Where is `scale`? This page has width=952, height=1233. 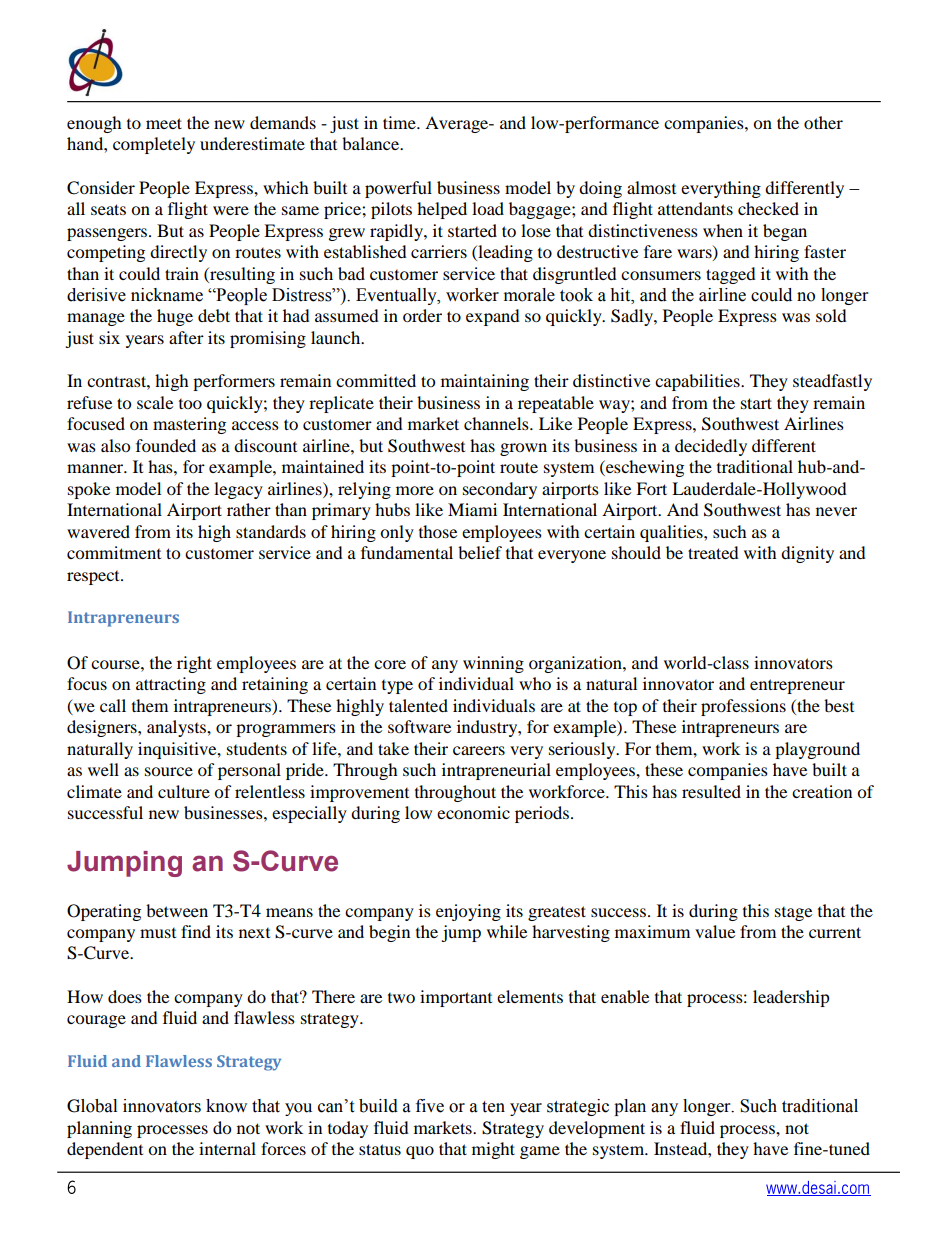 scale is located at coordinates (155, 402).
